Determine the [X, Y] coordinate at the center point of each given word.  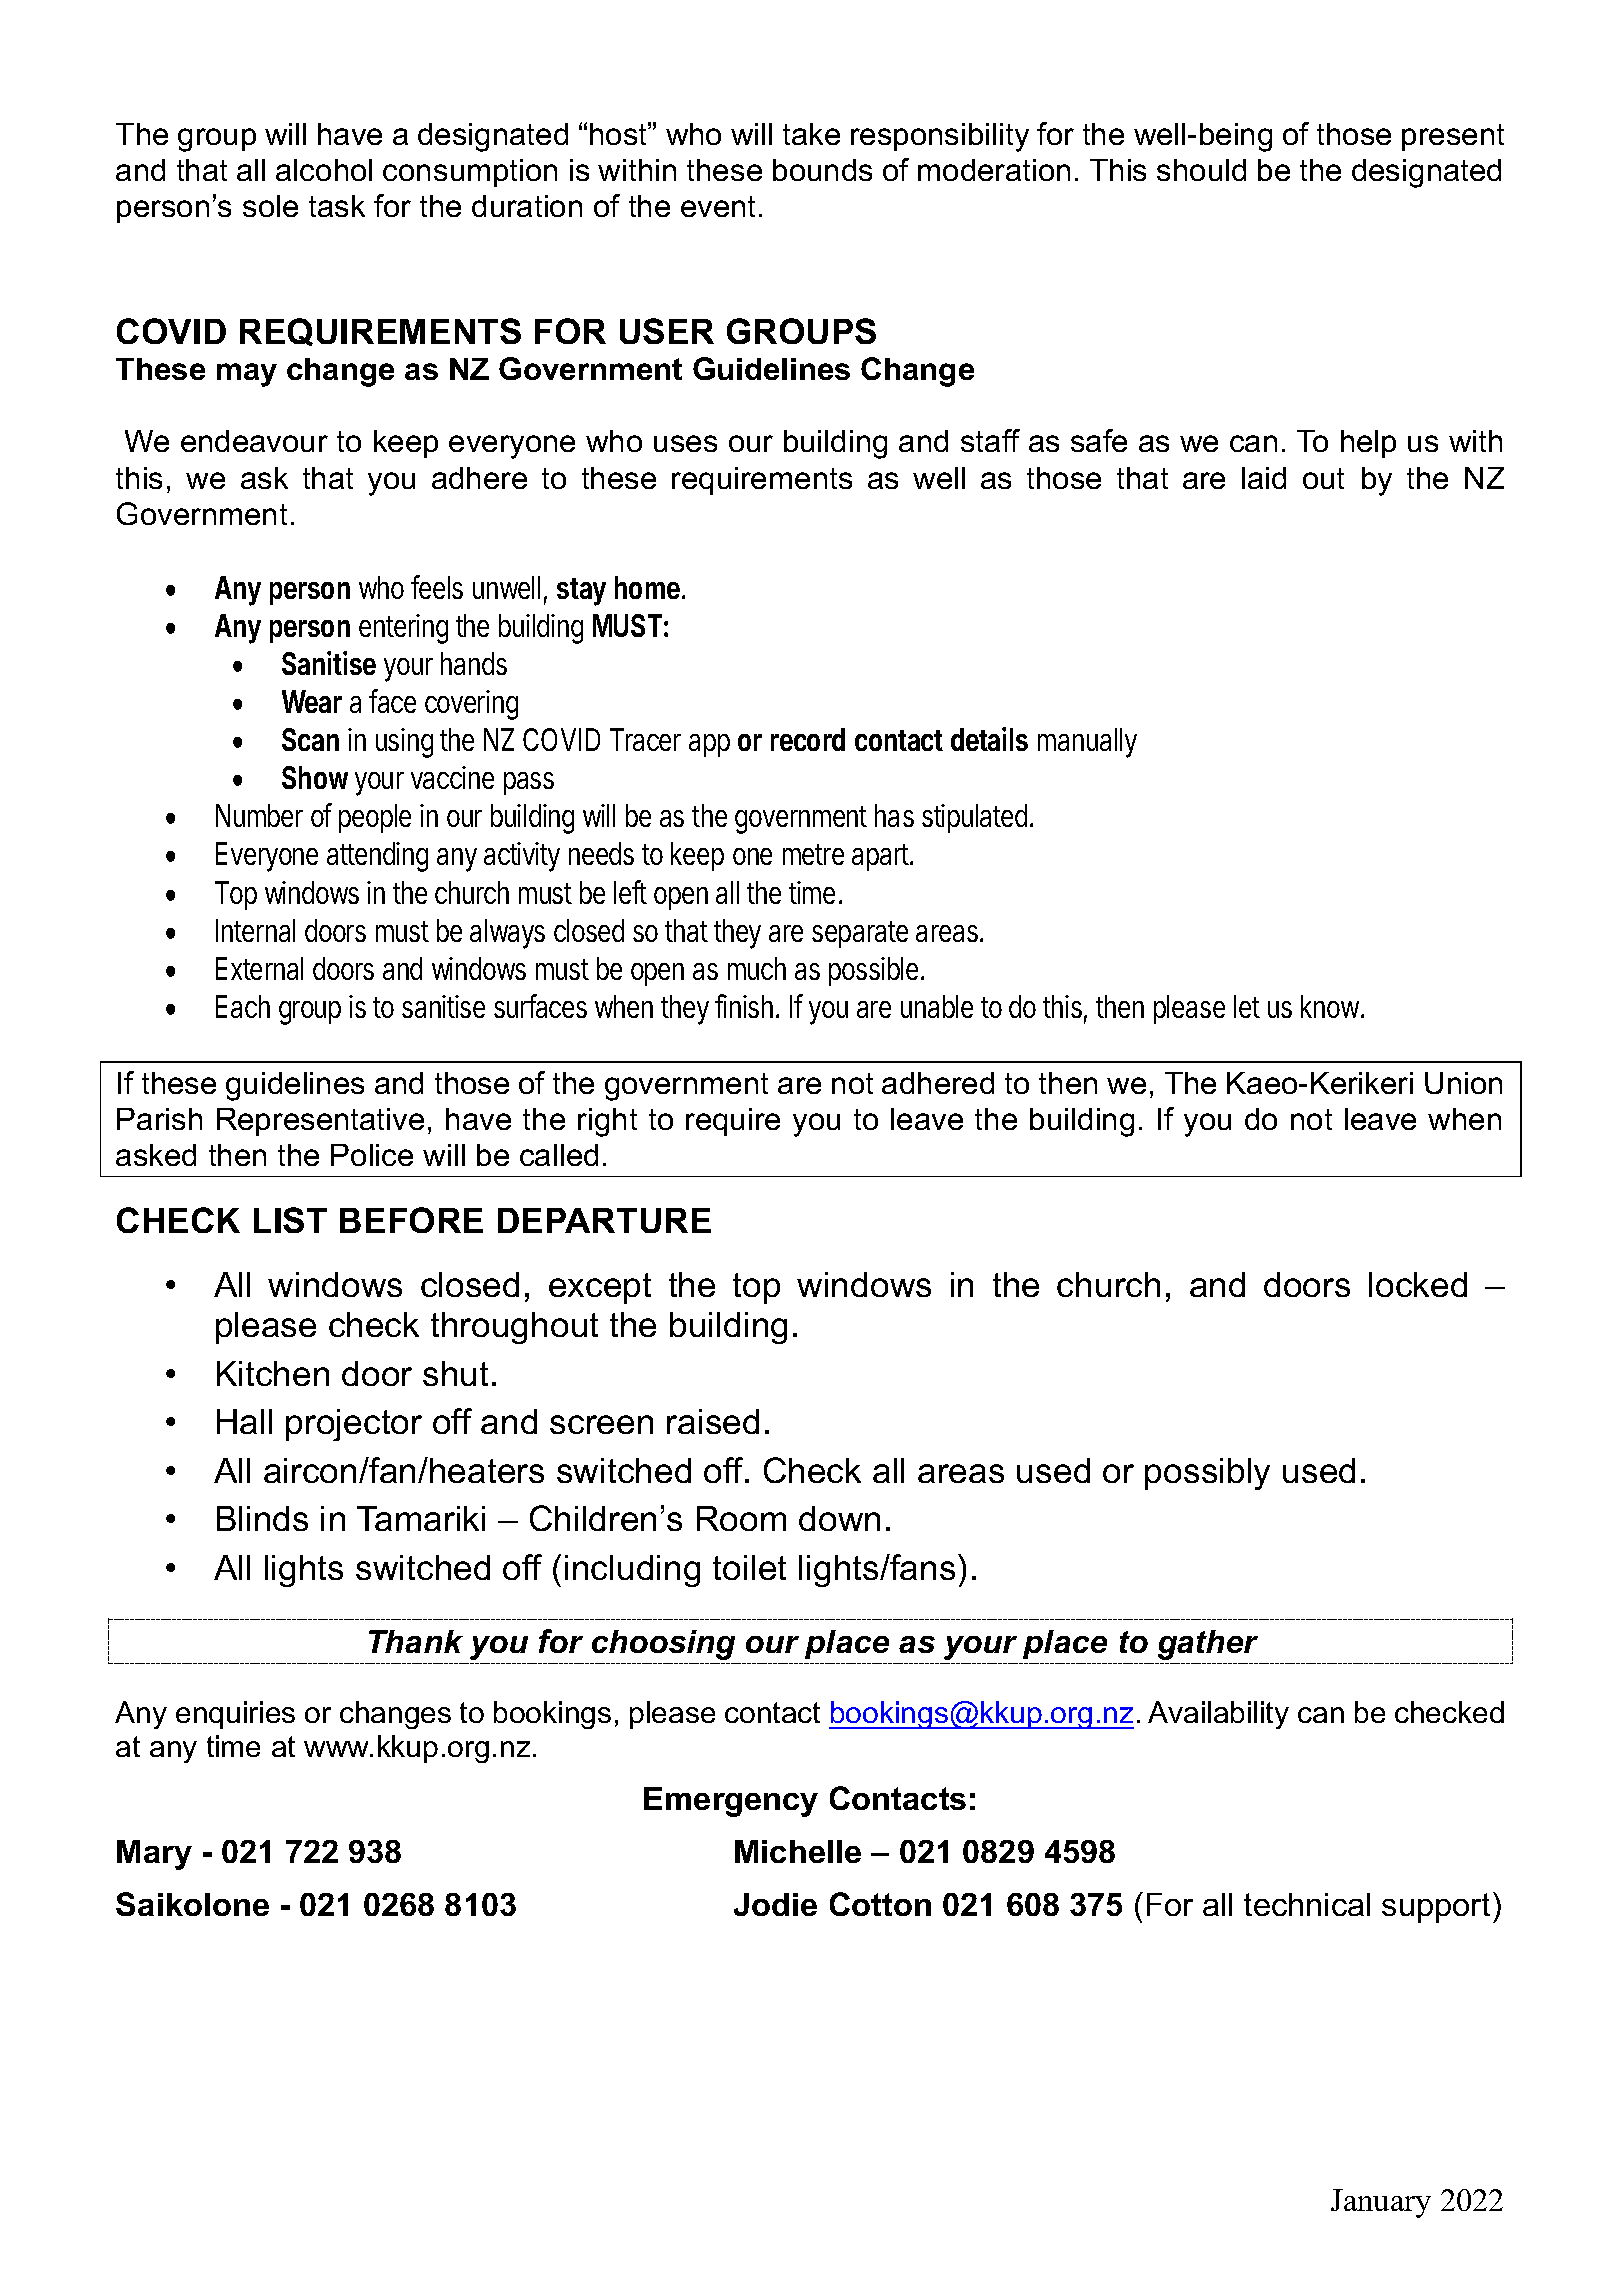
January [1381, 2203]
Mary [154, 1855]
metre [813, 854]
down [839, 1518]
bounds [822, 170]
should [1201, 170]
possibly [1207, 1474]
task [337, 206]
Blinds [262, 1518]
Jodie [775, 1904]
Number [259, 815]
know [1330, 1006]
